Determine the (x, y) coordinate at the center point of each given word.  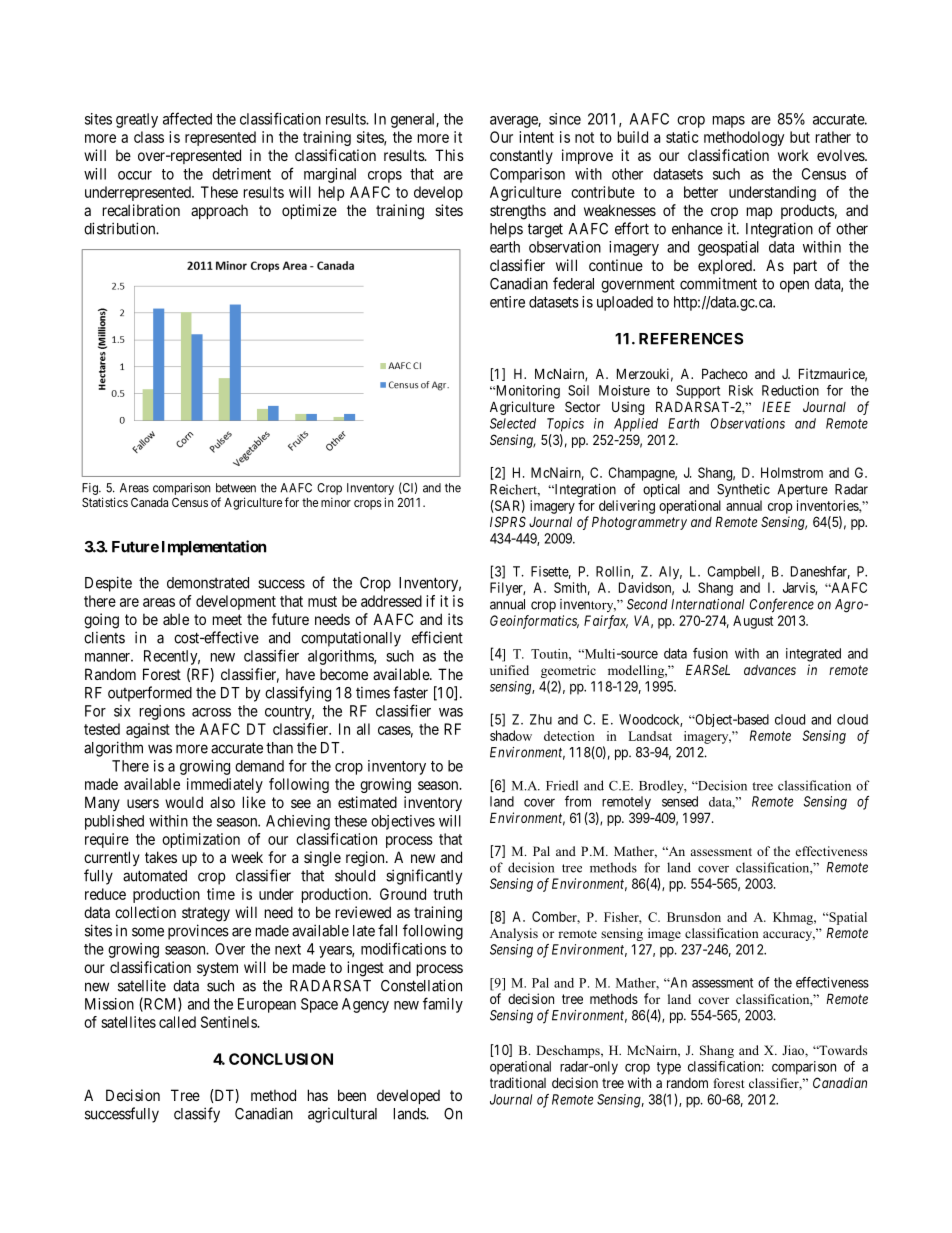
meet (227, 619)
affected (187, 118)
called (177, 1022)
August (753, 622)
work (793, 155)
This (449, 155)
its (455, 619)
